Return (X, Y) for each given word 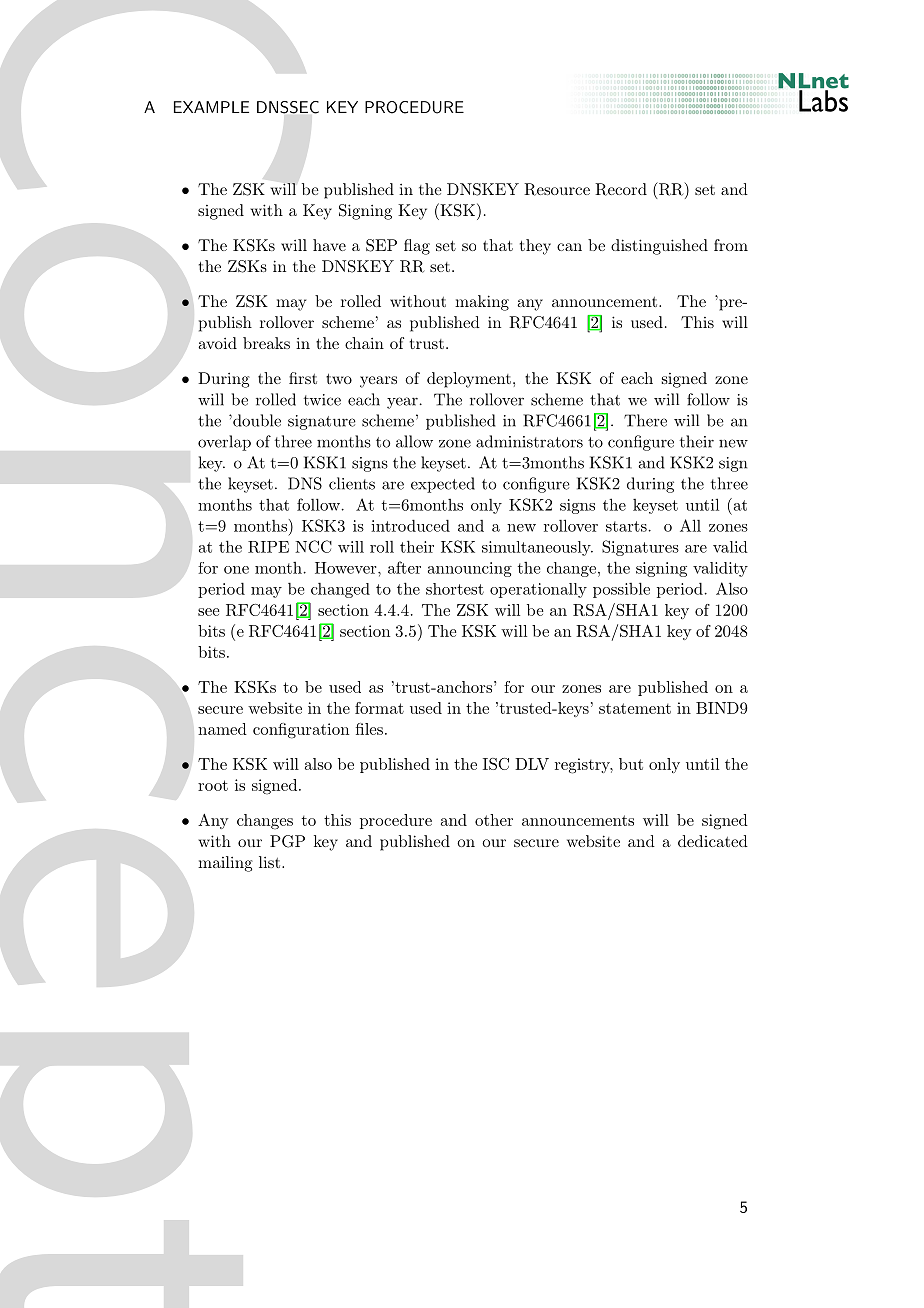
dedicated (713, 841)
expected (443, 485)
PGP (287, 841)
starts (626, 526)
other (494, 820)
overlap (224, 443)
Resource (557, 189)
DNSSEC (288, 107)
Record (621, 189)
